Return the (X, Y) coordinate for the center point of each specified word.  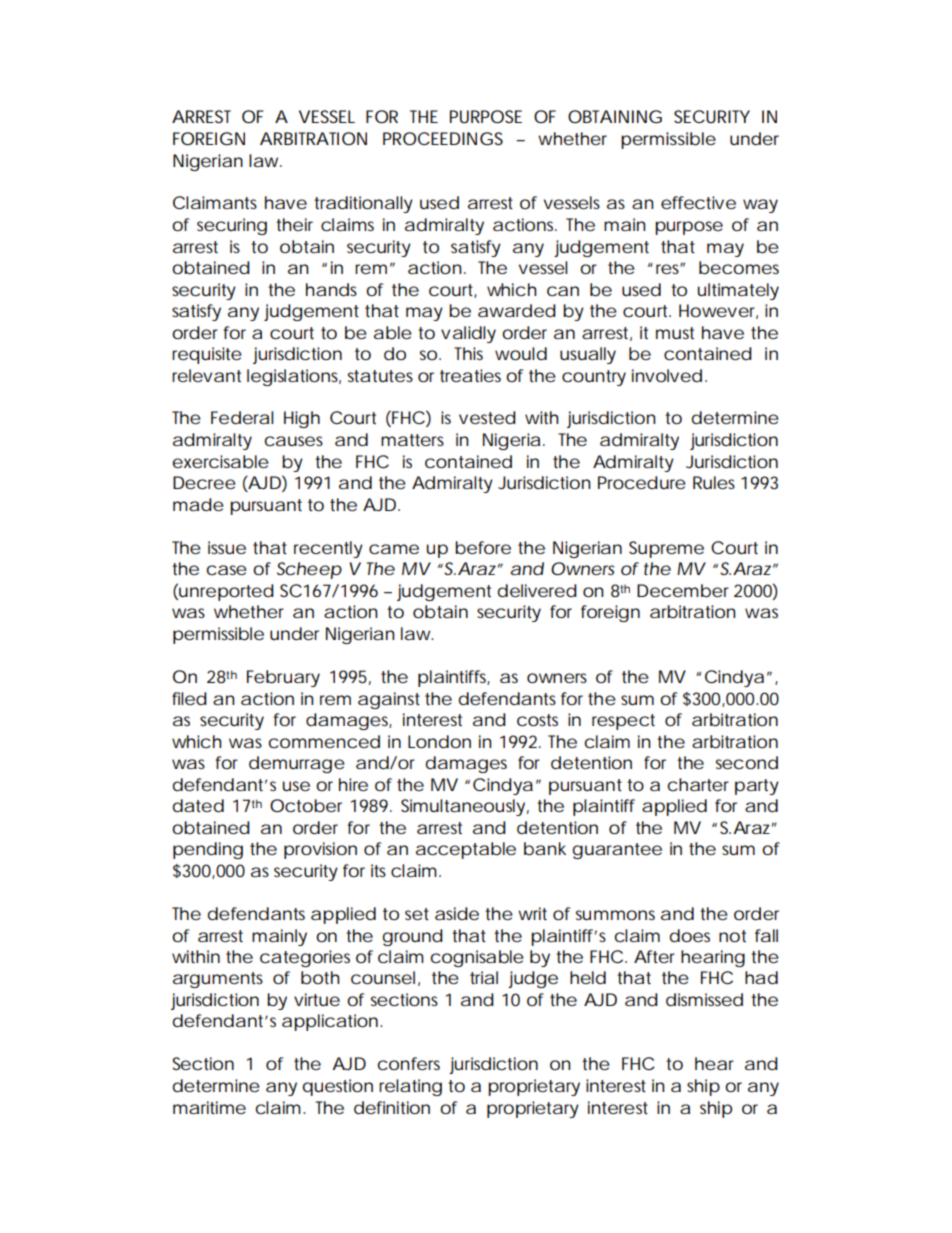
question (337, 1087)
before (483, 547)
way (760, 206)
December (683, 591)
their (294, 224)
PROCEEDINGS (443, 138)
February (283, 678)
